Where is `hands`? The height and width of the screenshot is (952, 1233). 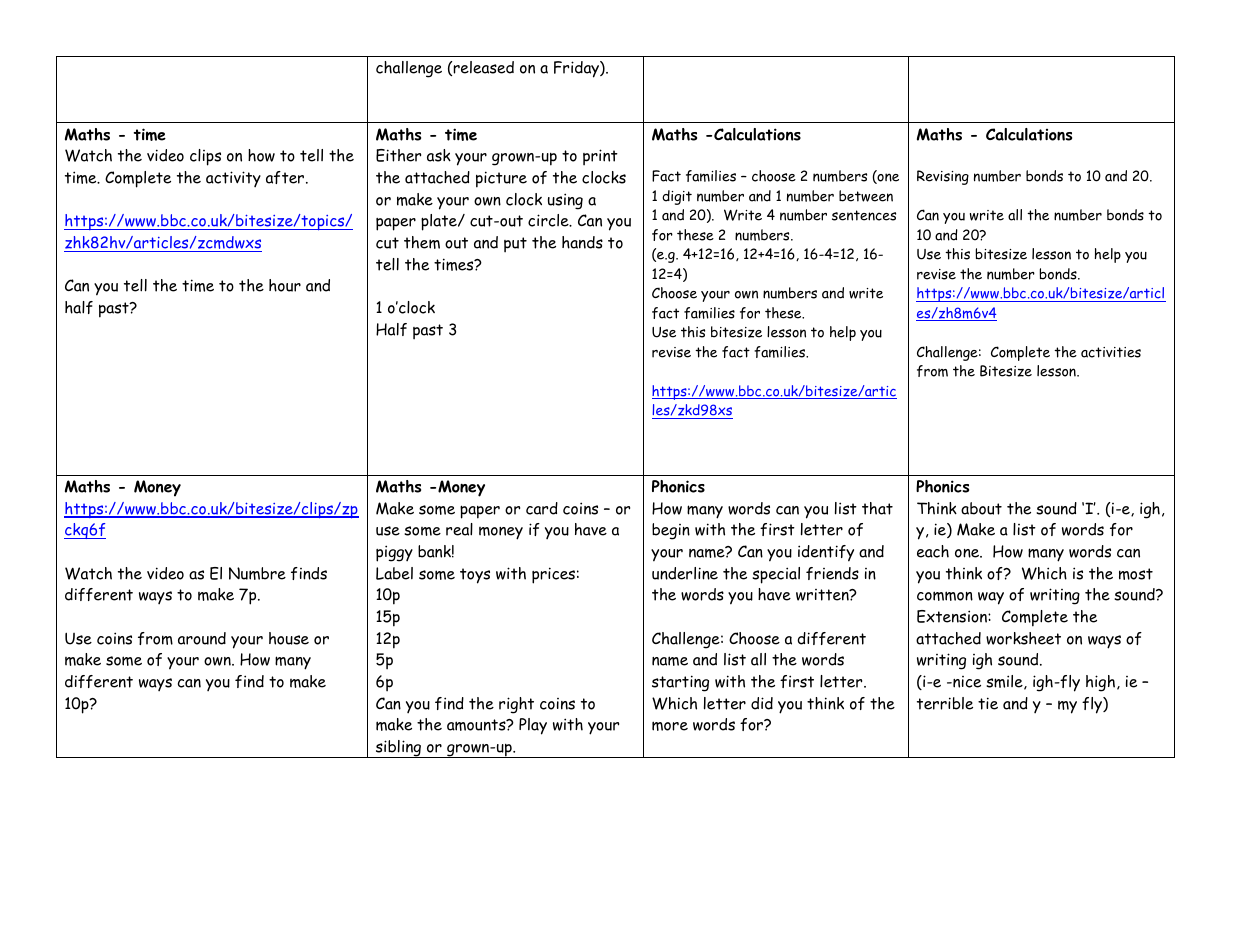 hands is located at coordinates (582, 242).
